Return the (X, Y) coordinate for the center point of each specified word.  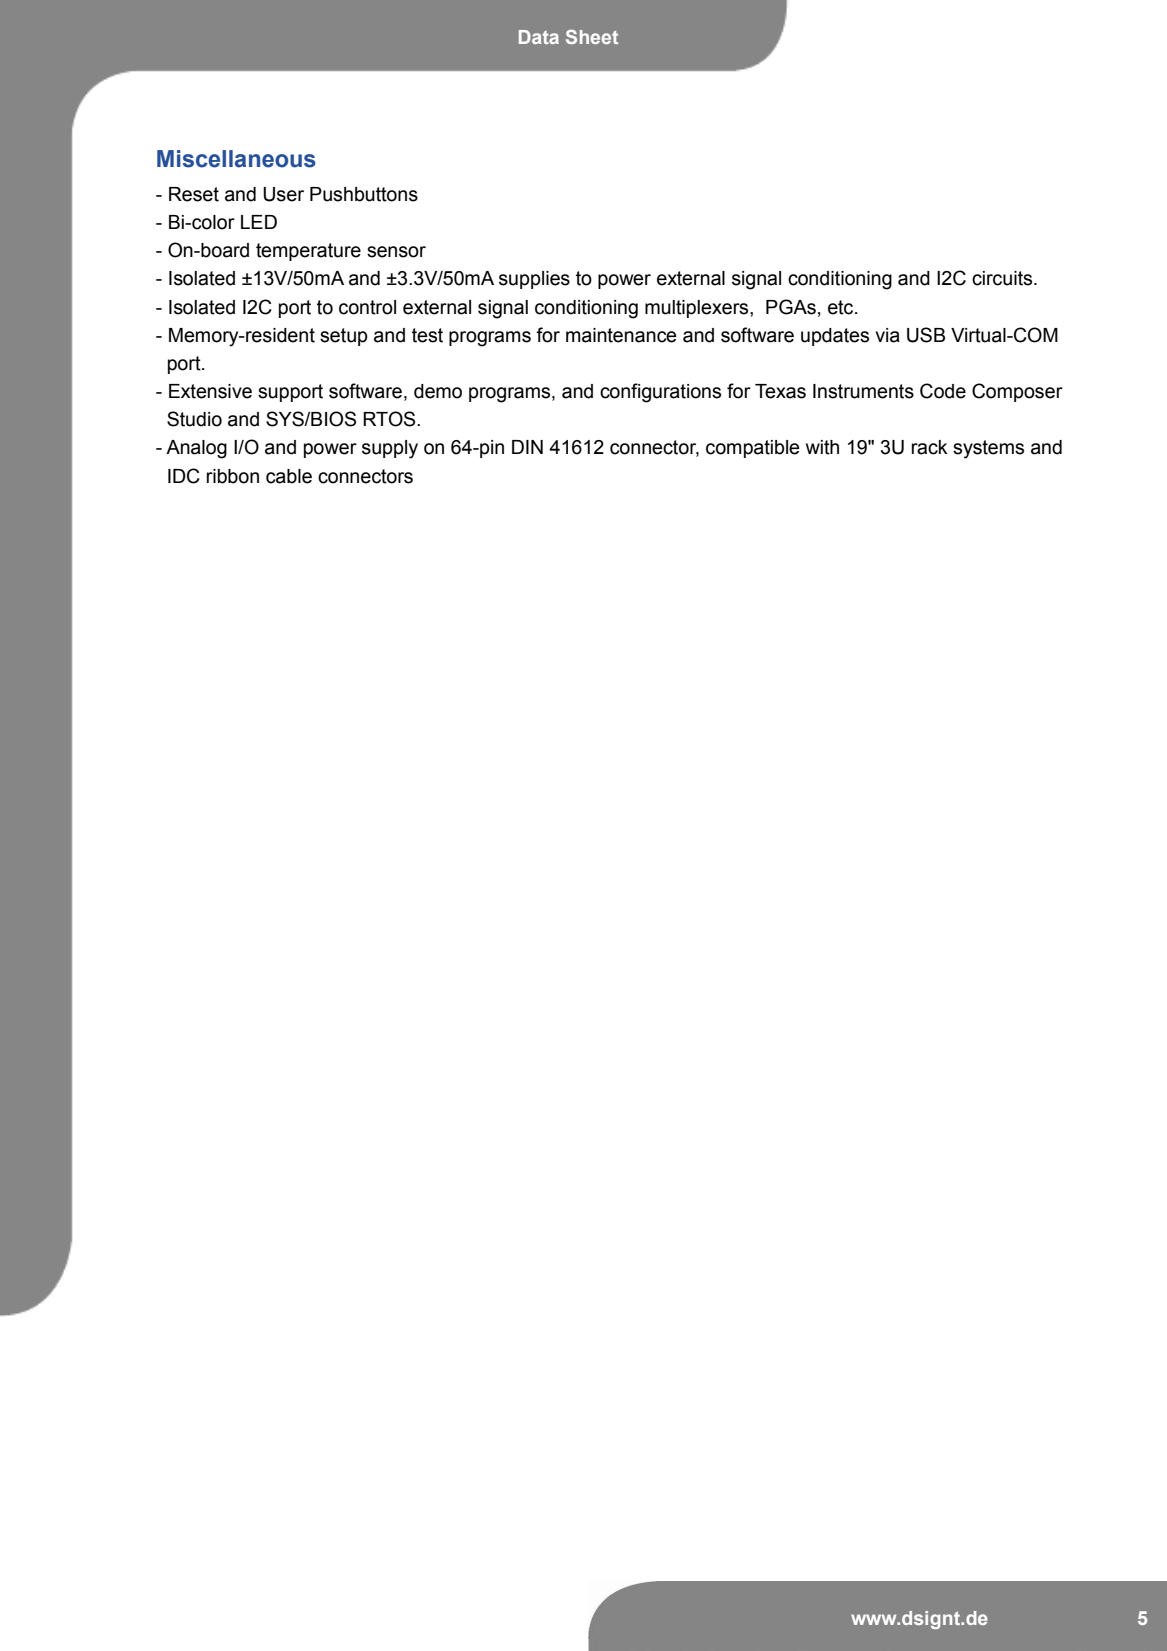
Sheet (592, 36)
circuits (1003, 278)
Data (539, 37)
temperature (308, 252)
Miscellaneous (236, 159)
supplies (534, 280)
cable (289, 476)
